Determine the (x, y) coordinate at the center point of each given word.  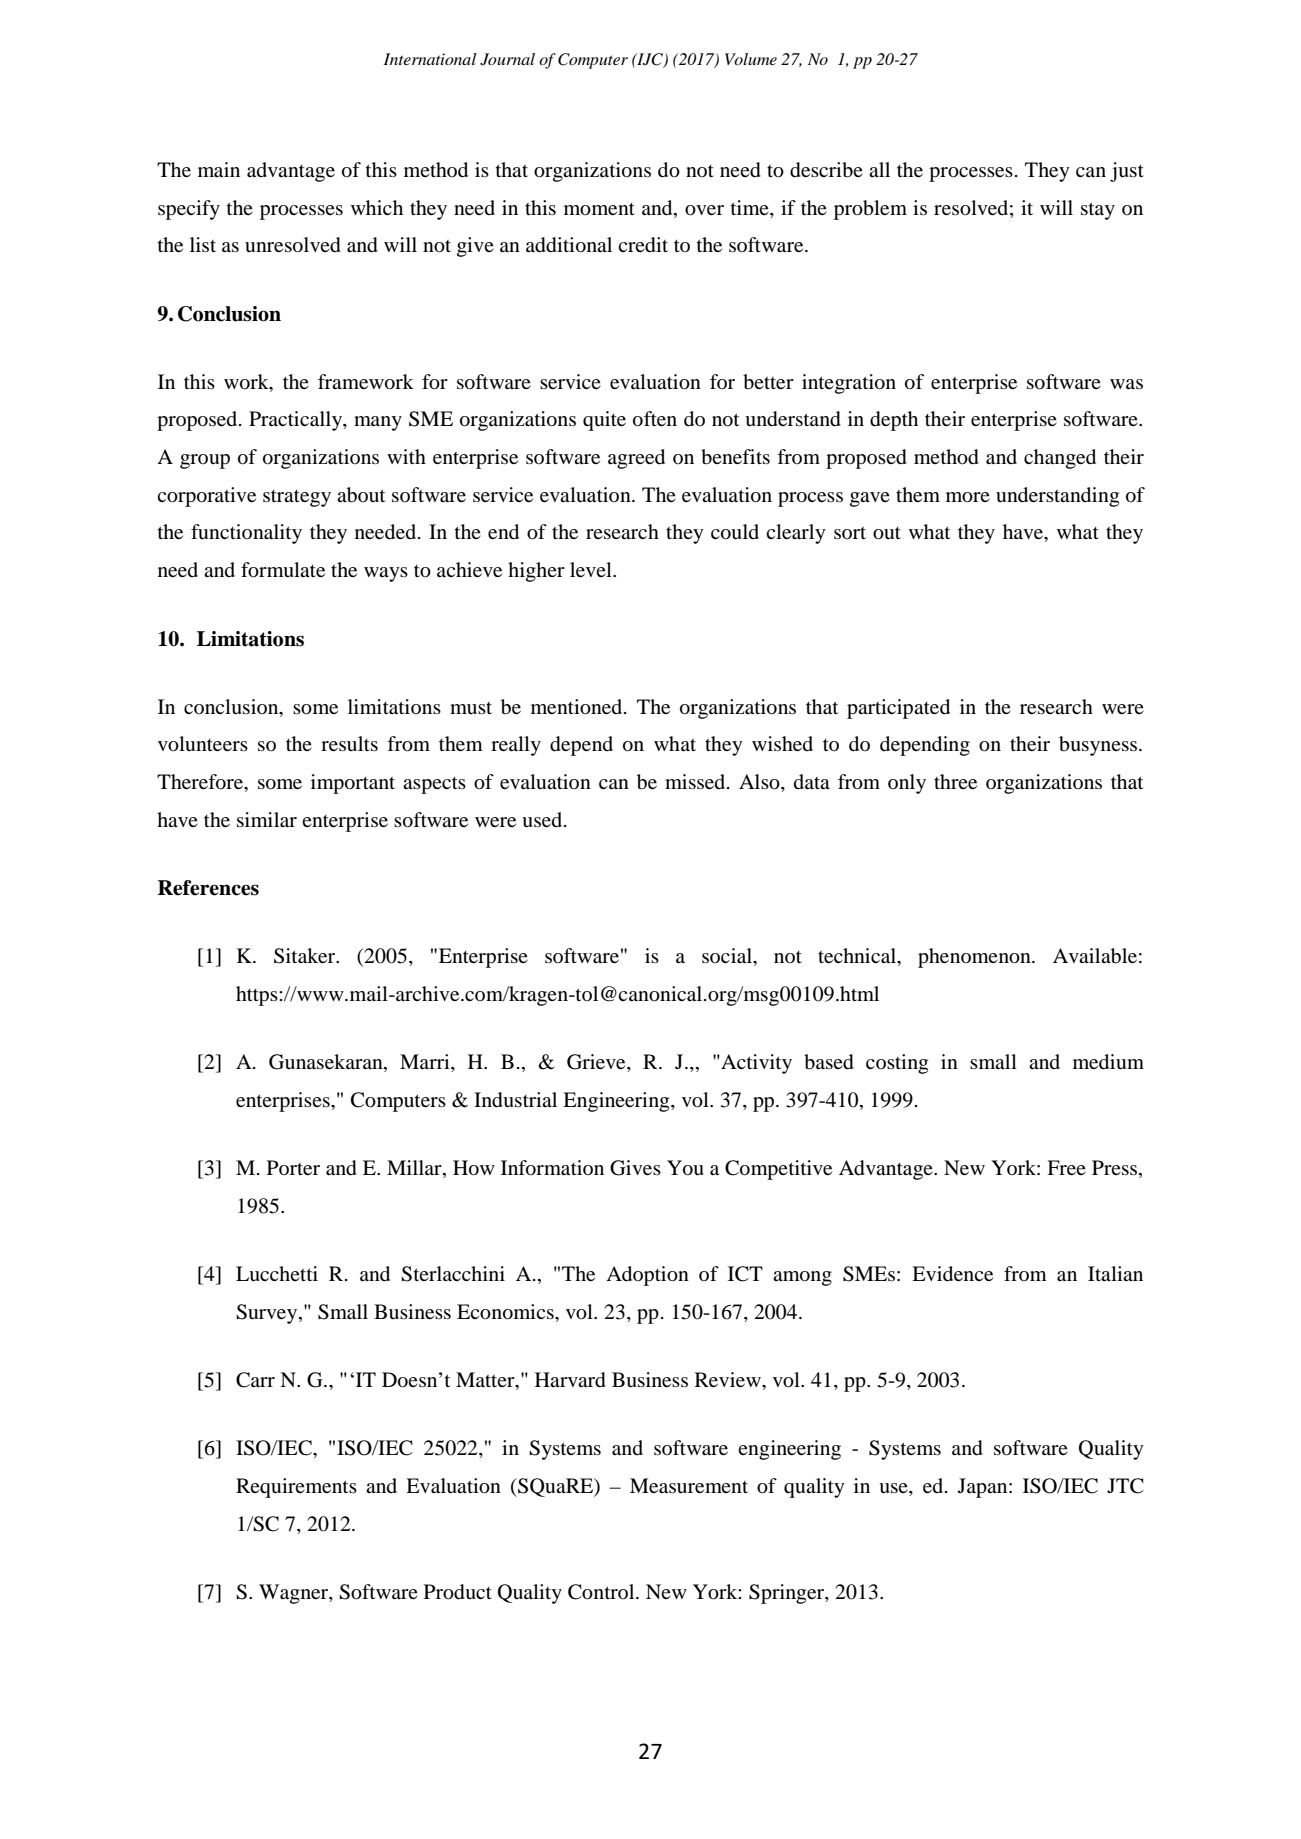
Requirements (296, 1488)
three (955, 781)
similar (267, 820)
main (219, 170)
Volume (751, 59)
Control (602, 1592)
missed (696, 781)
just (1127, 172)
